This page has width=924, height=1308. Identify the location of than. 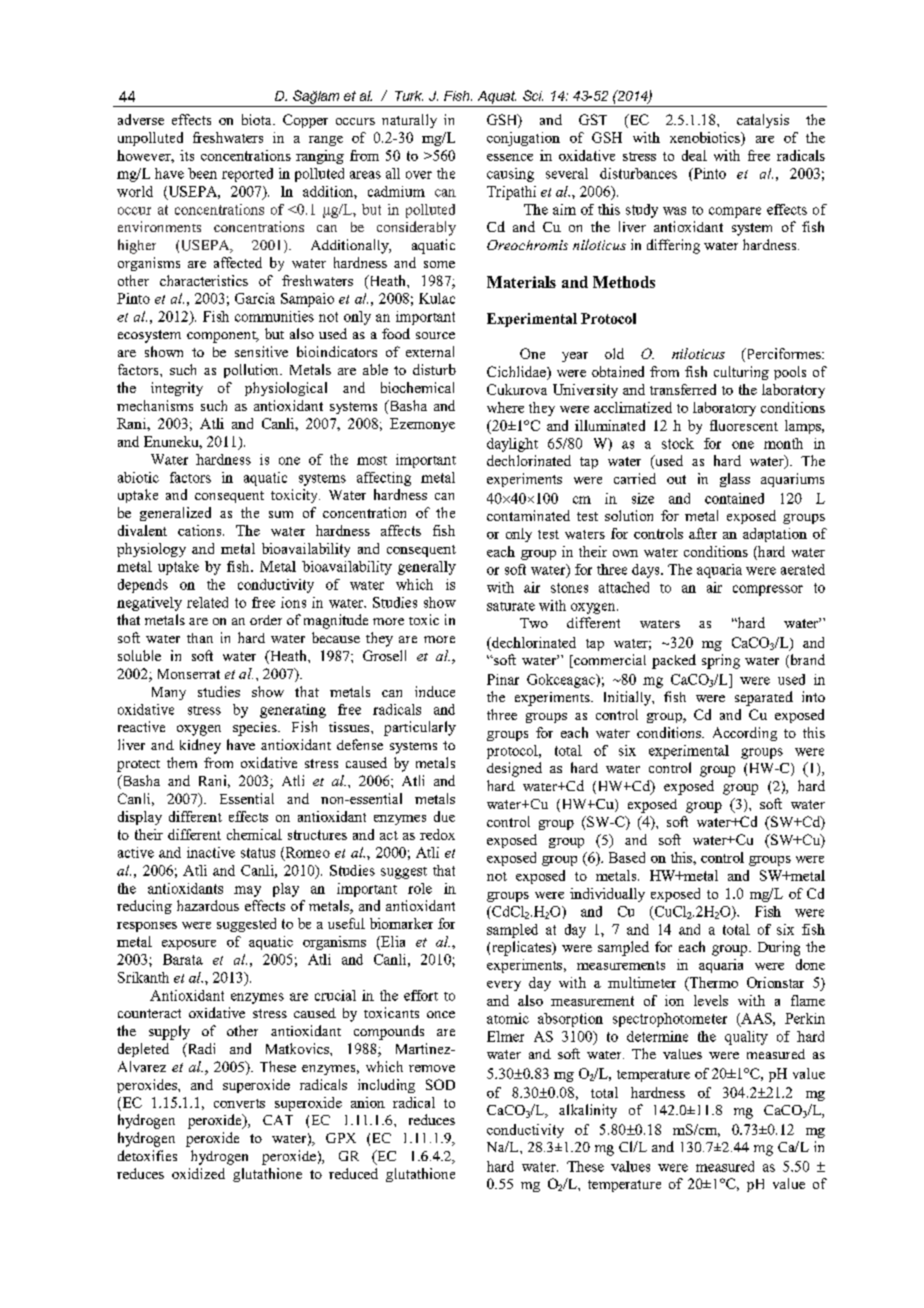
(200, 638).
